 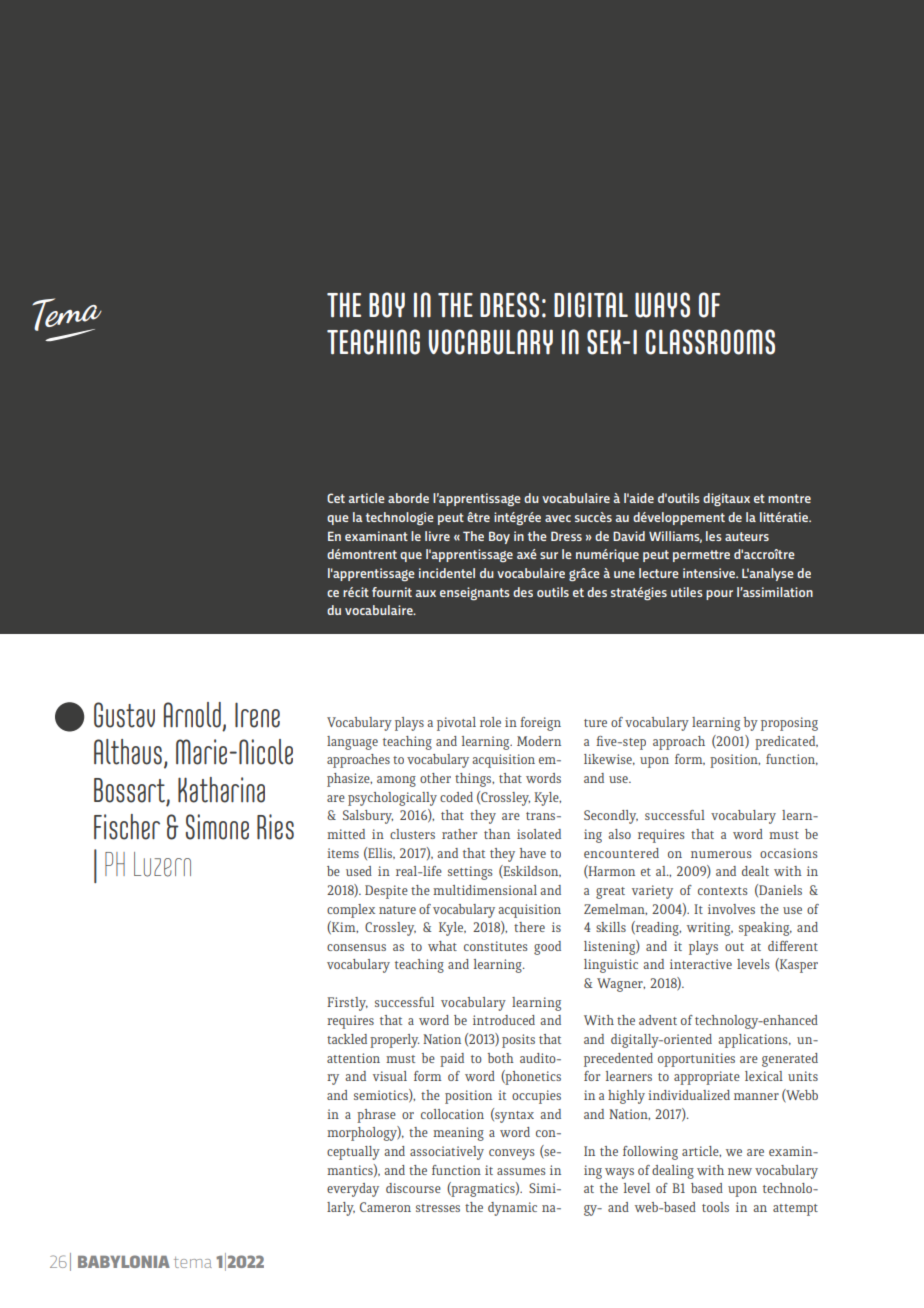 What do you see at coordinates (437, 536) in the image?
I see `livre` at bounding box center [437, 536].
